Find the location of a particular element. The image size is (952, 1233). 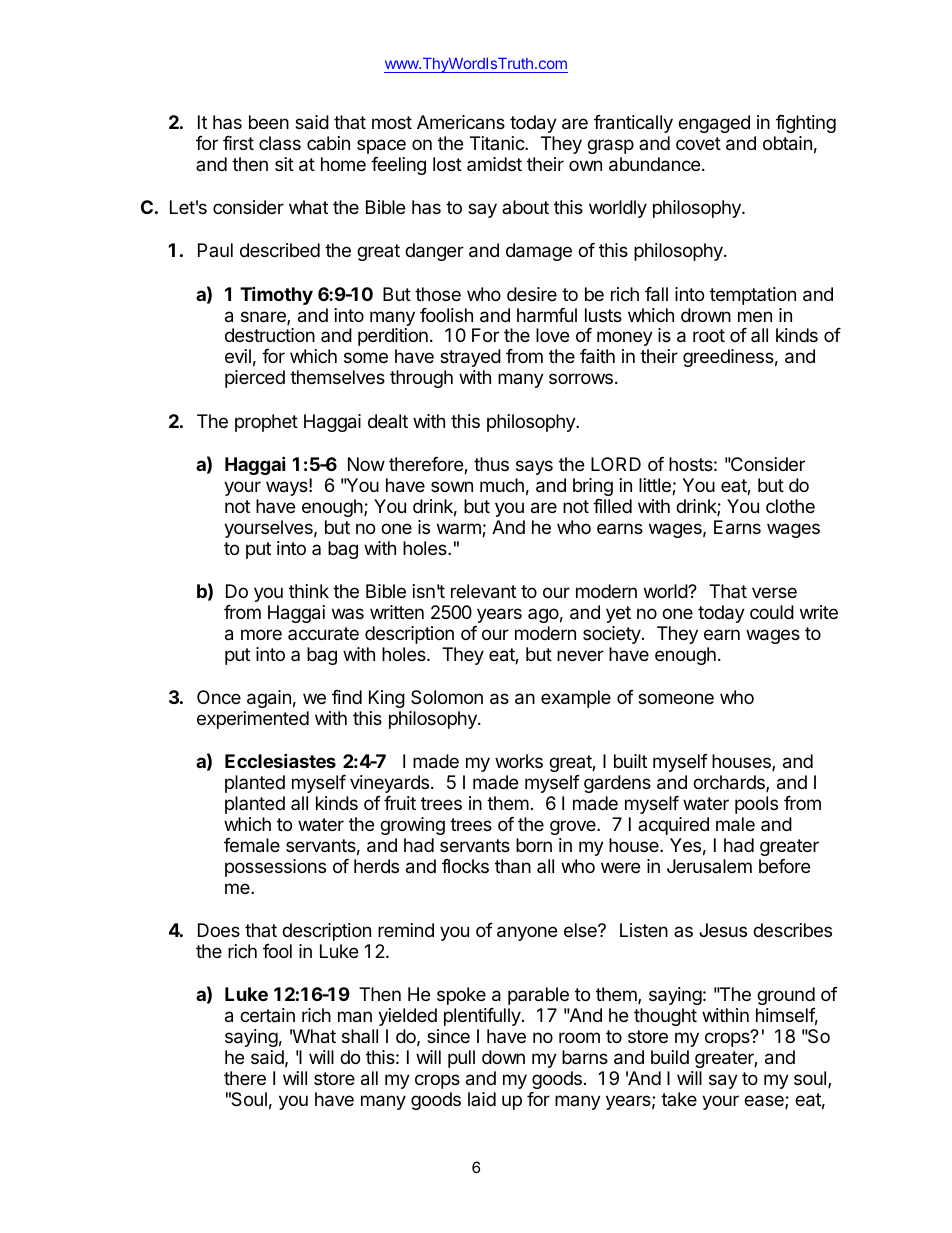

obtain is located at coordinates (787, 143).
